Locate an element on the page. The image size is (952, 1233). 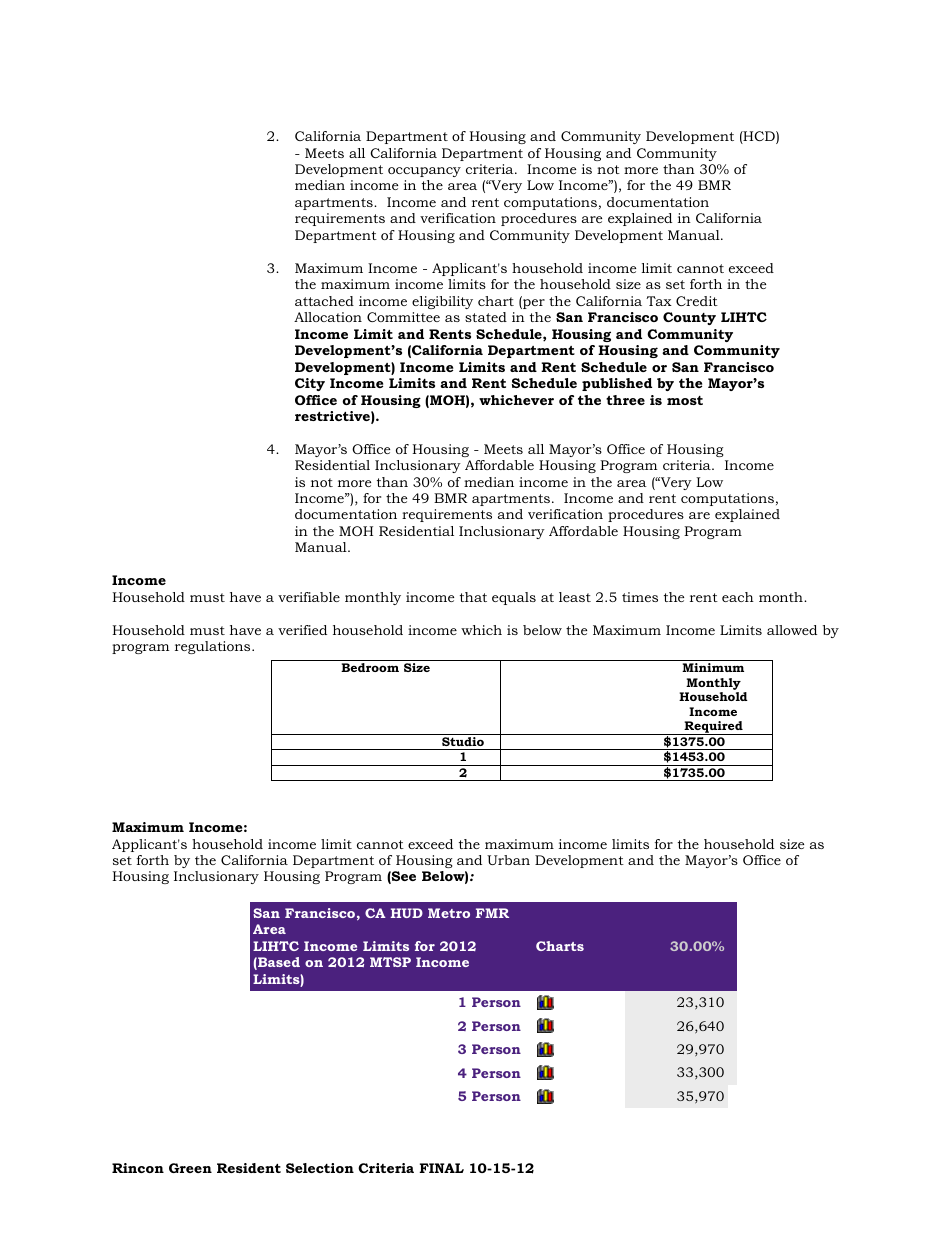
most is located at coordinates (685, 400).
